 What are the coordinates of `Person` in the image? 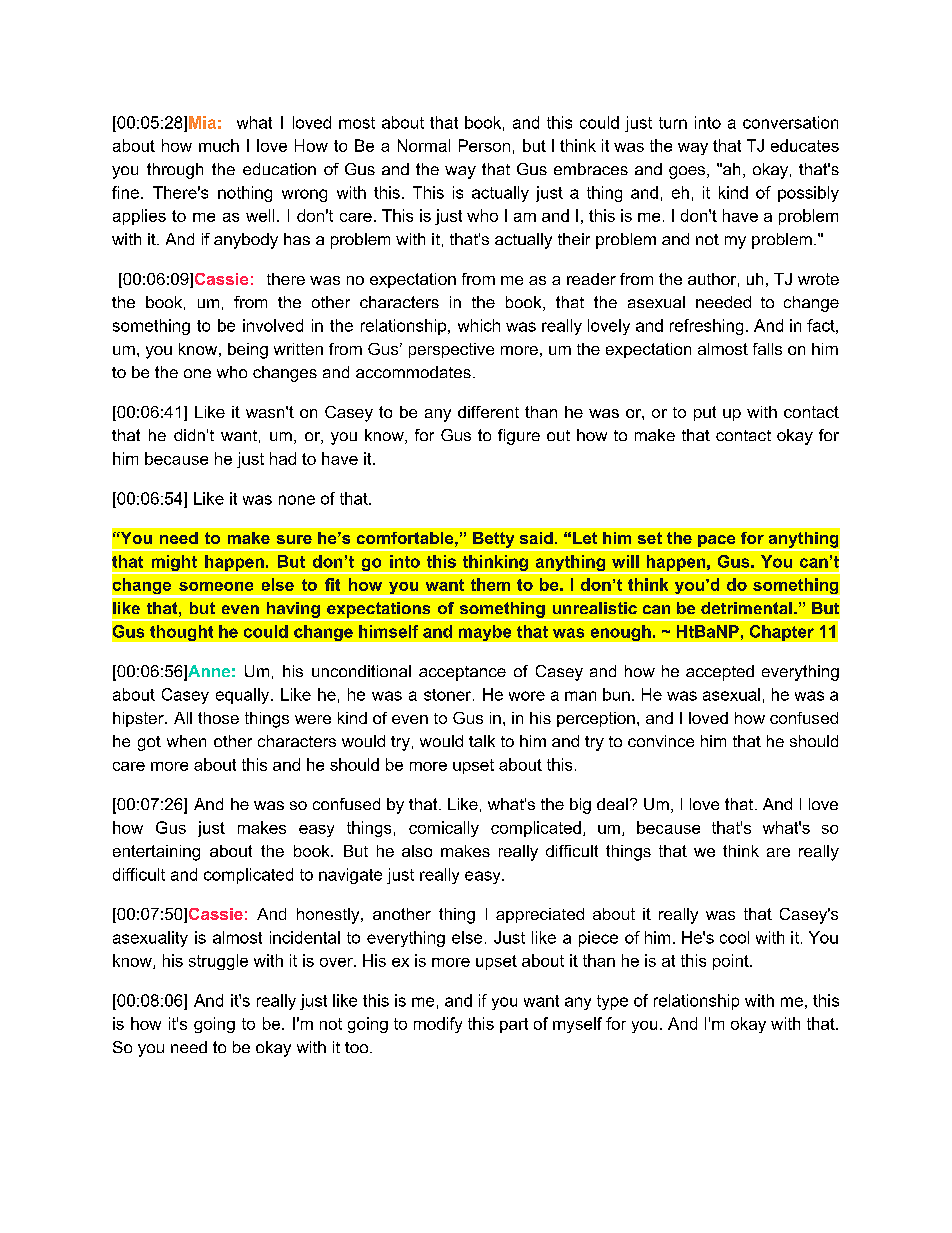 It's located at (484, 145).
